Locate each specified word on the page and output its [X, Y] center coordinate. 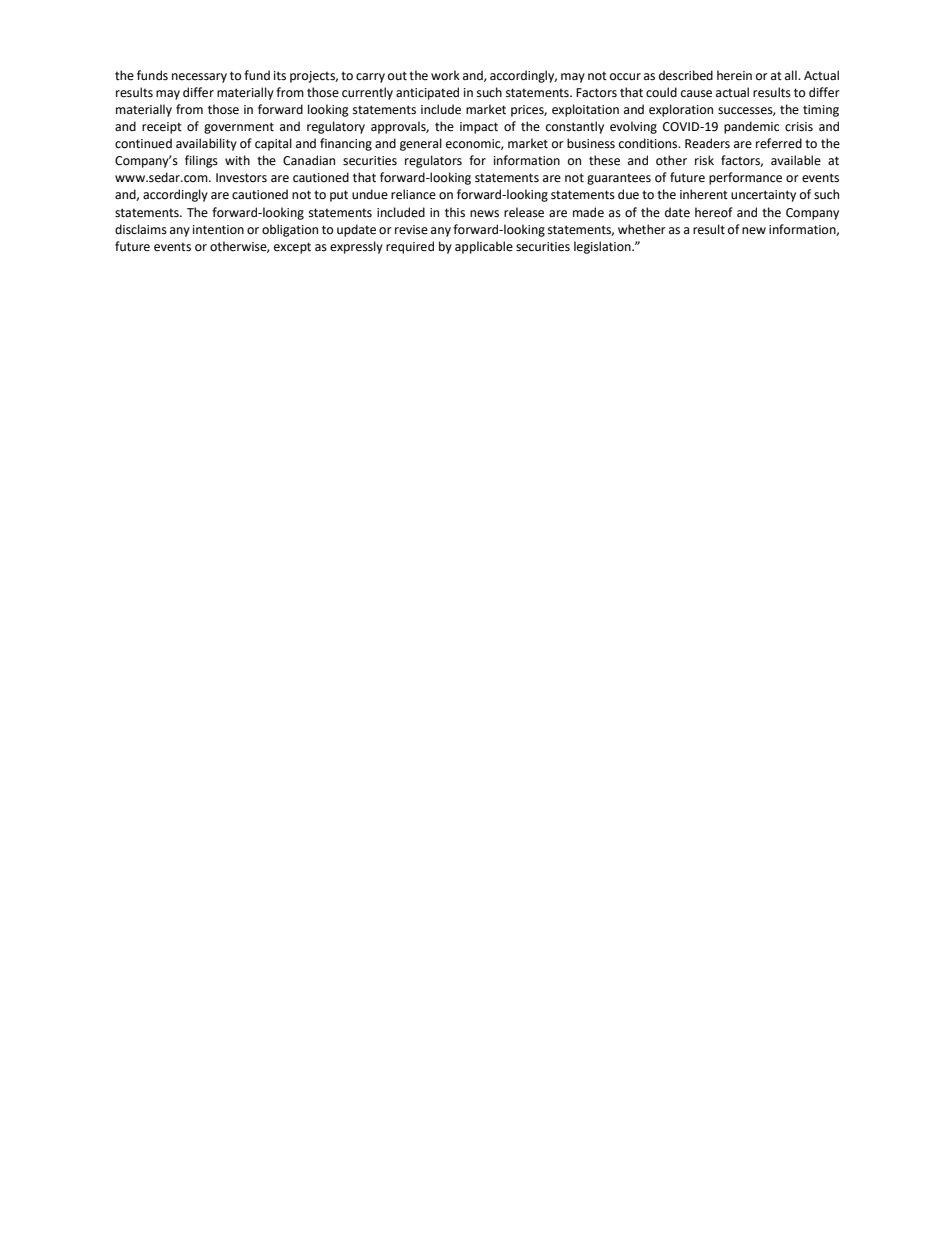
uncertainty [763, 196]
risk [704, 160]
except [292, 248]
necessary [199, 78]
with [237, 160]
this [455, 212]
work [445, 75]
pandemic [751, 127]
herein [734, 75]
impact [479, 128]
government [239, 128]
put [339, 196]
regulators [433, 161]
